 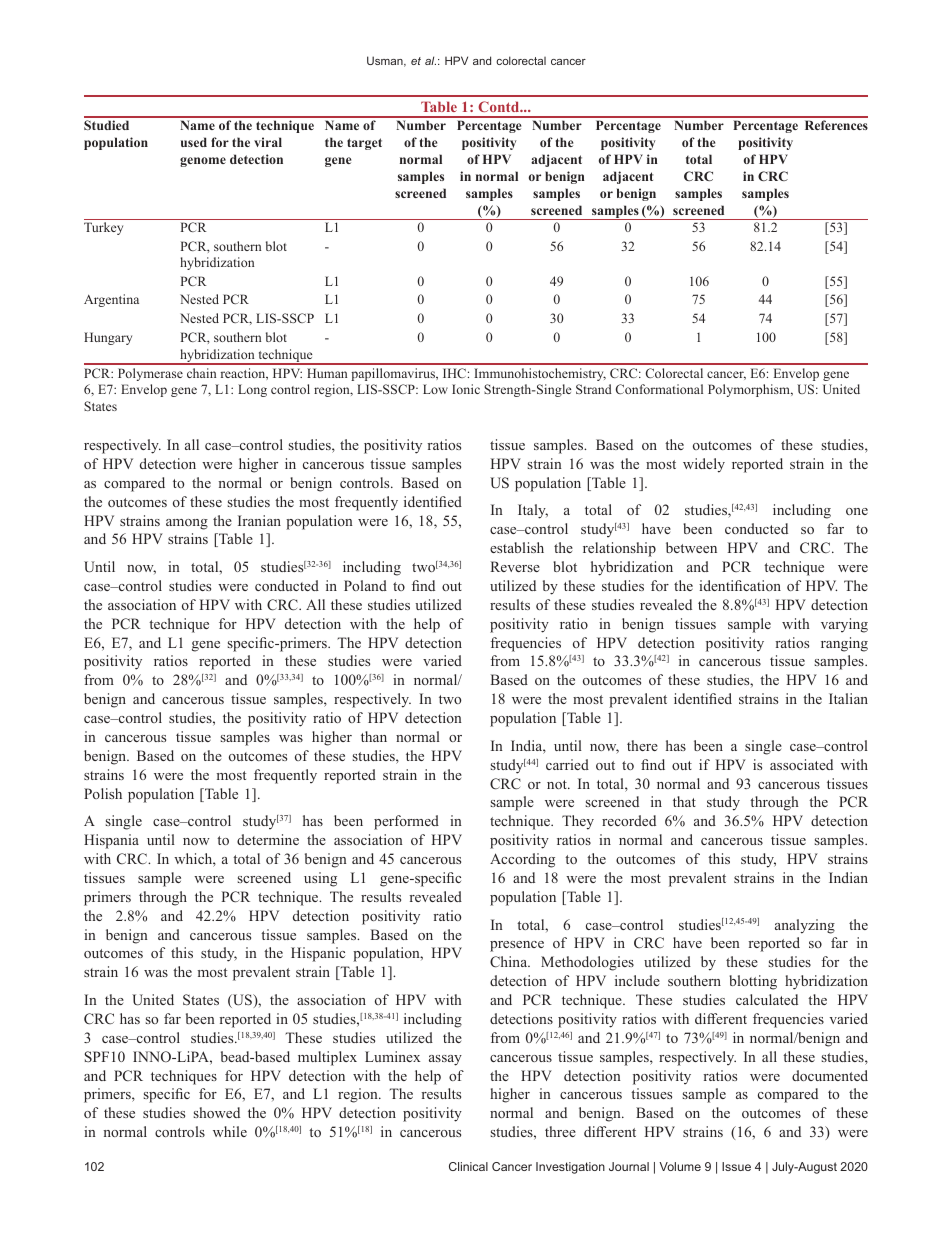 I want to click on References, so click(x=836, y=125).
